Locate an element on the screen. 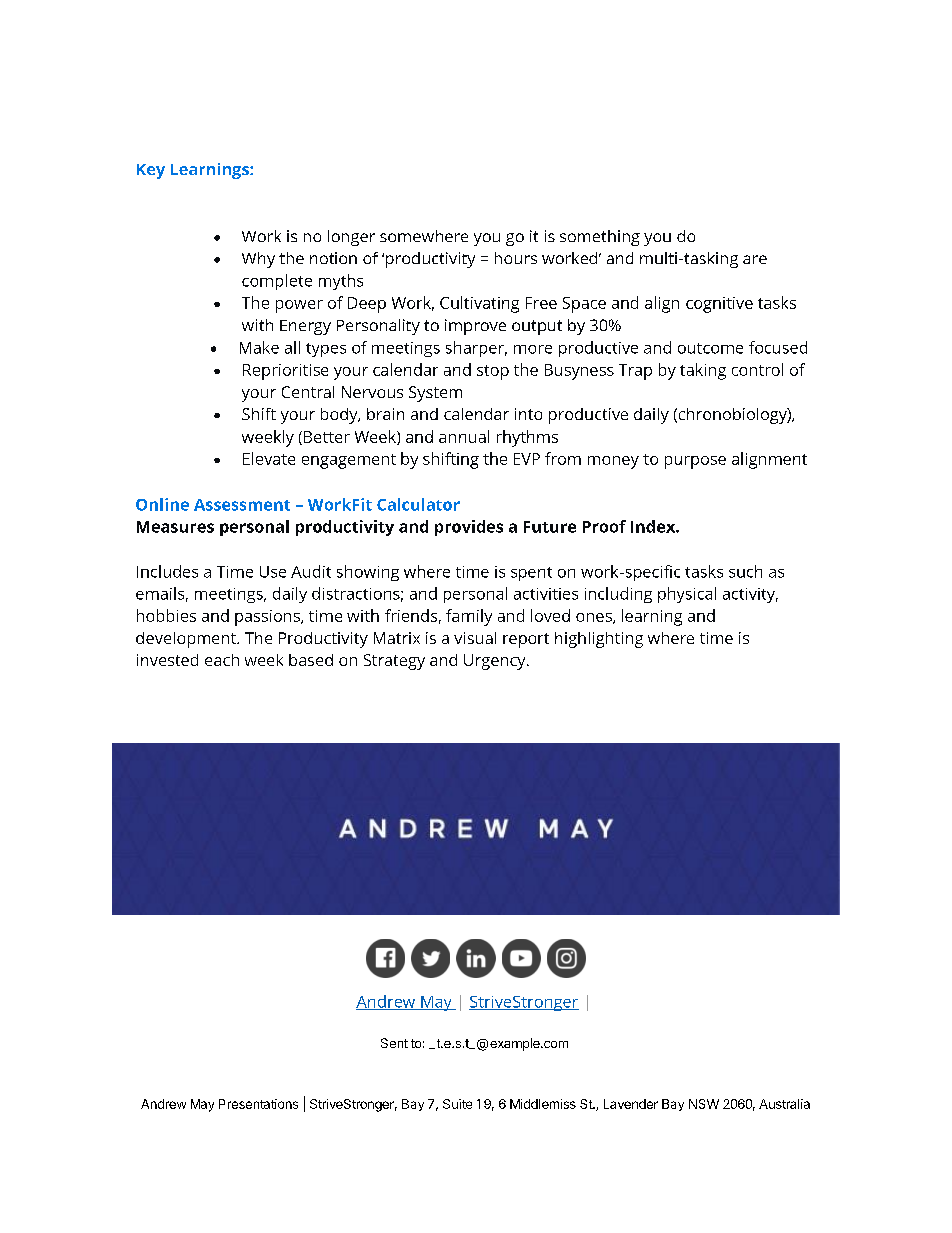 The width and height of the screenshot is (952, 1233). provides is located at coordinates (469, 528).
